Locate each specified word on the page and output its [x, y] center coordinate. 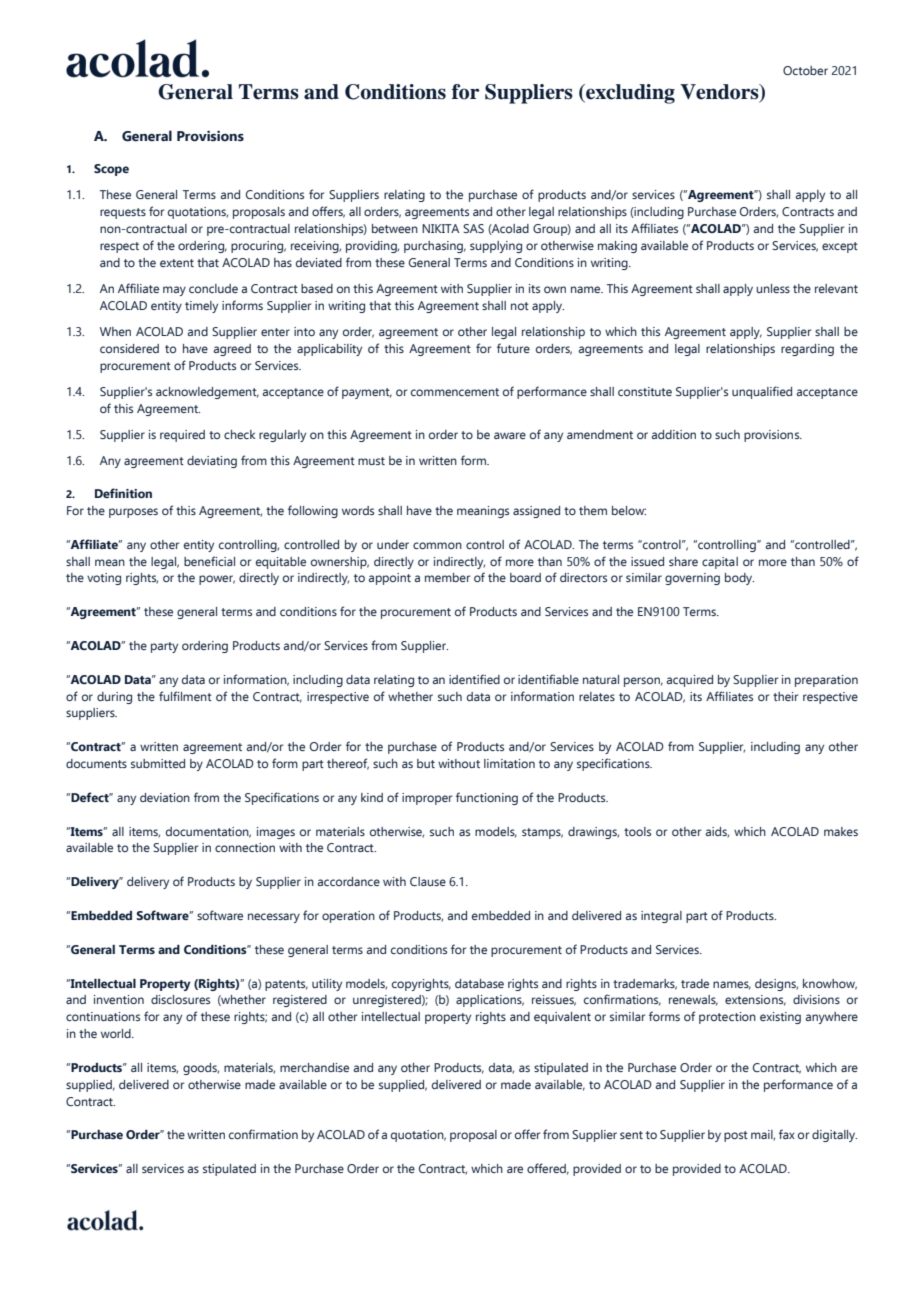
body [739, 579]
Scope [111, 170]
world [117, 1033]
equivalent [562, 1018]
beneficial [209, 561]
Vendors [720, 92]
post [736, 1136]
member [448, 577]
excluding [629, 94]
